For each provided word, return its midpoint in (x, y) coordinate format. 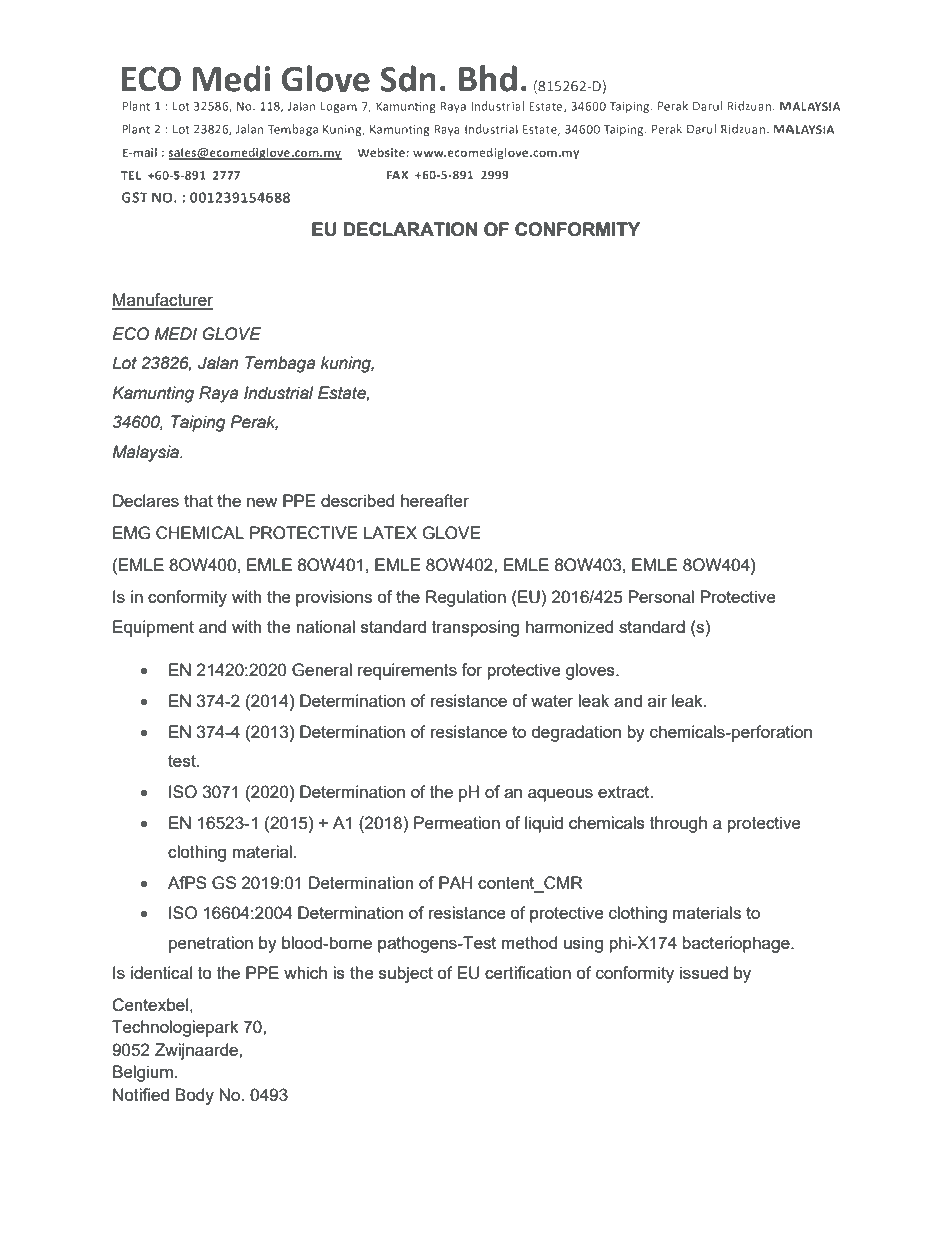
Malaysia (146, 453)
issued (704, 972)
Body (194, 1096)
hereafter (435, 500)
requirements (407, 671)
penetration (211, 944)
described (357, 500)
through (678, 824)
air (657, 700)
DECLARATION (410, 229)
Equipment (153, 628)
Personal (661, 596)
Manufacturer (162, 301)
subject (406, 974)
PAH (455, 882)
